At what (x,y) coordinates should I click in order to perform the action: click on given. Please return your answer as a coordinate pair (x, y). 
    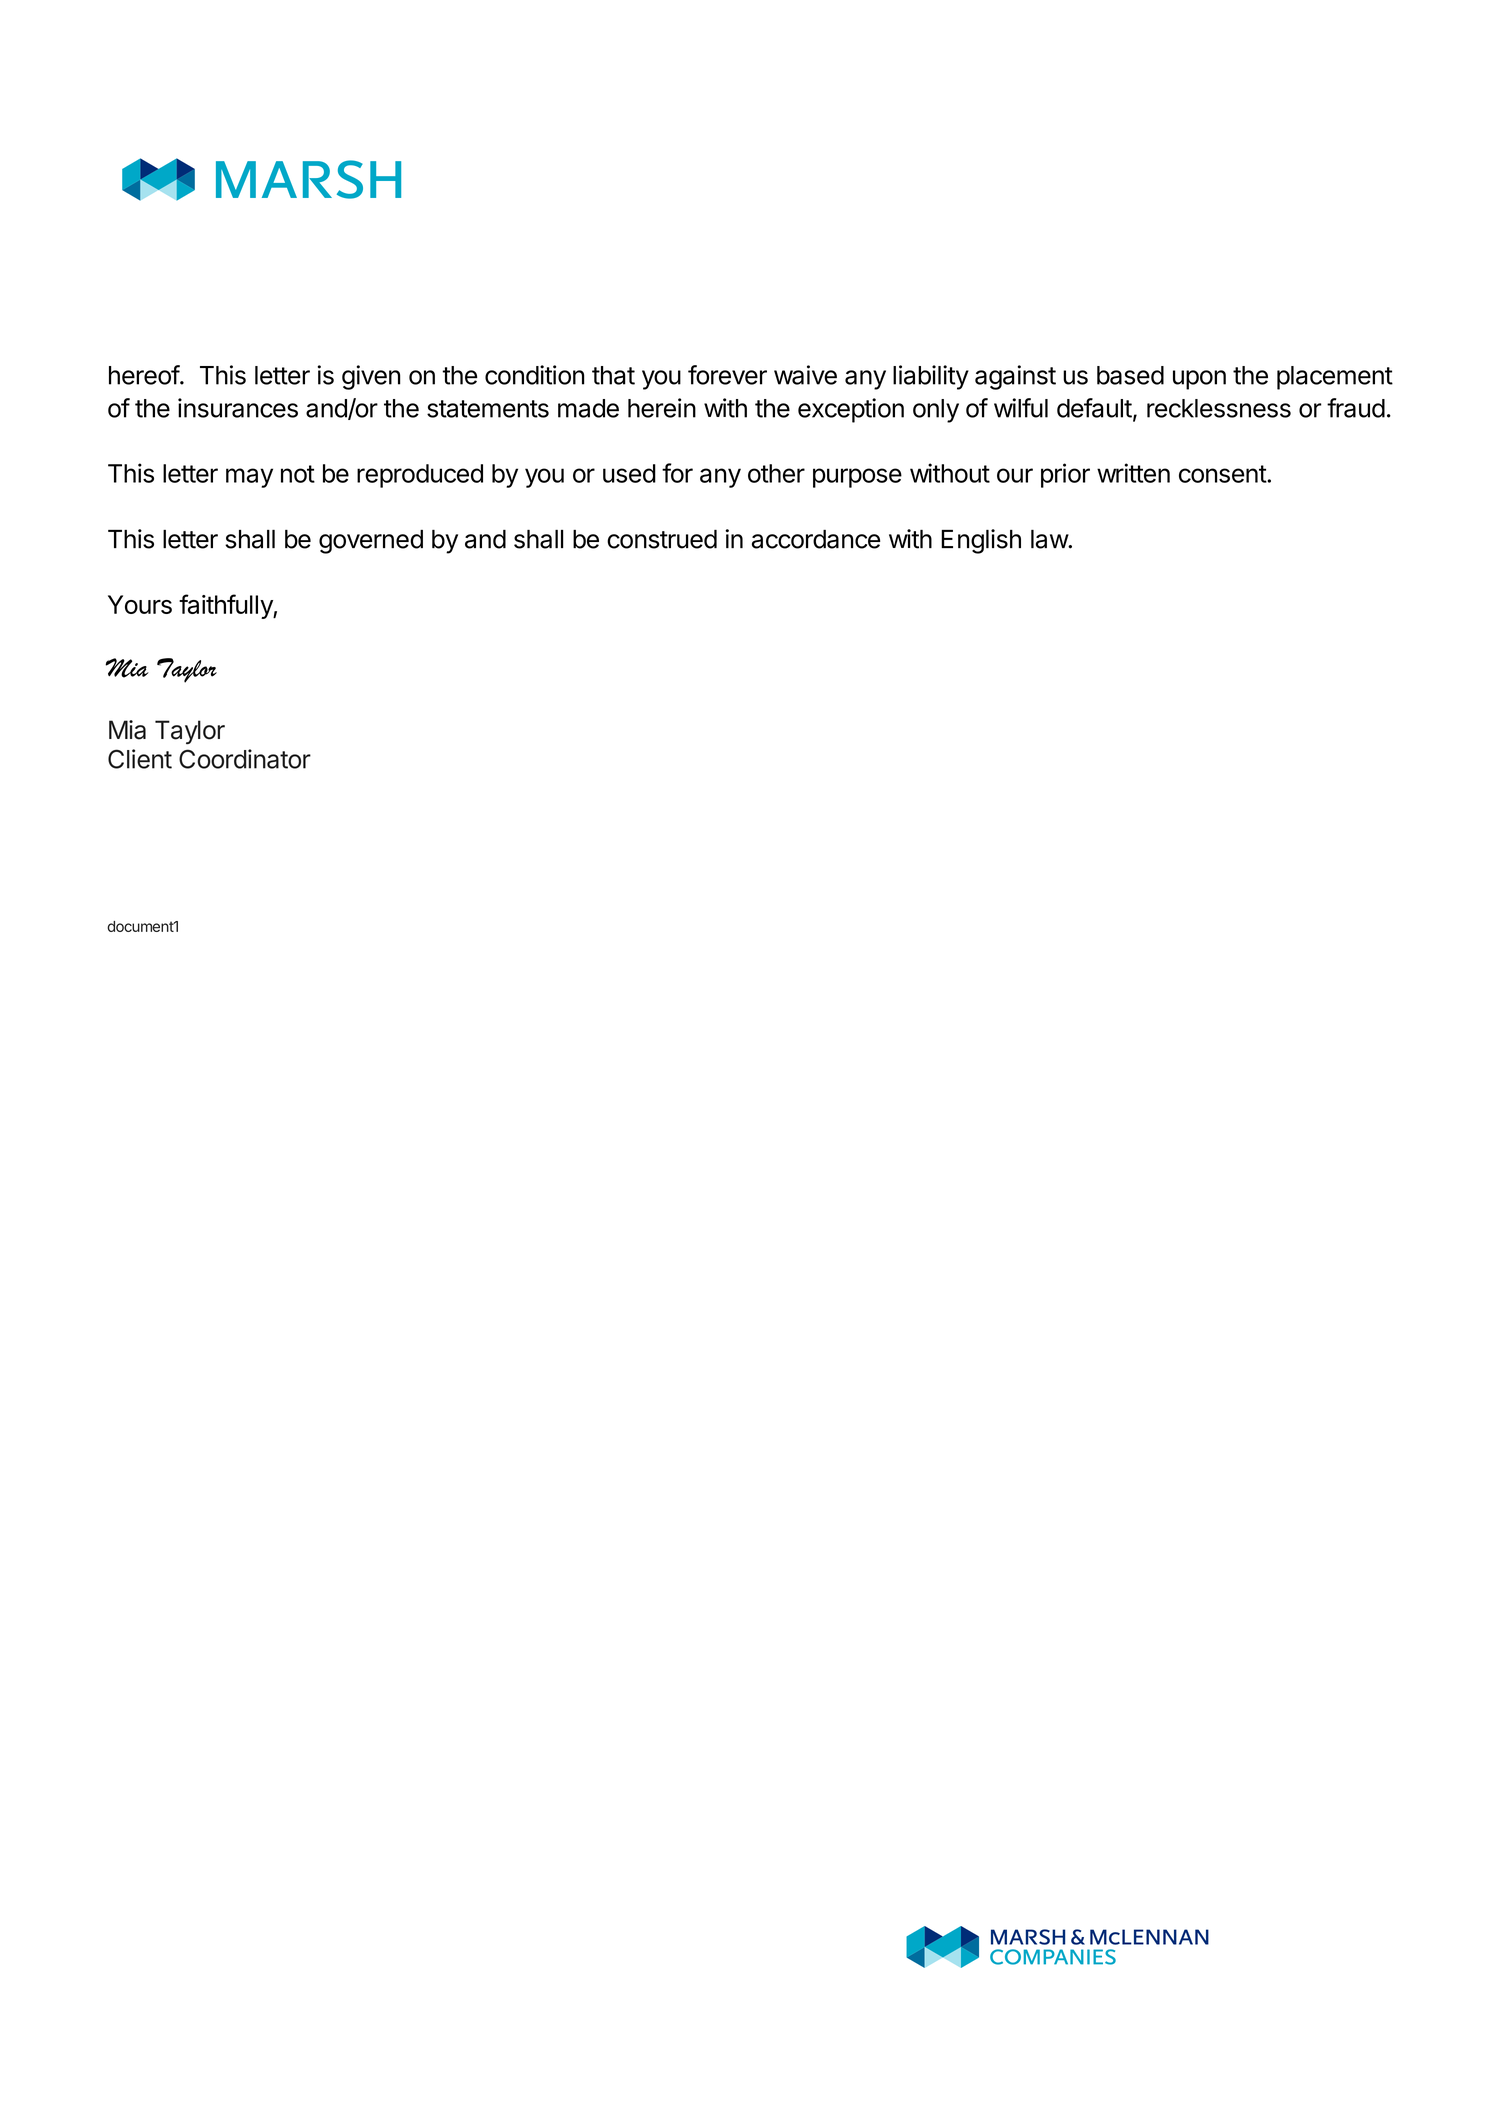
    Looking at the image, I should click on (371, 377).
